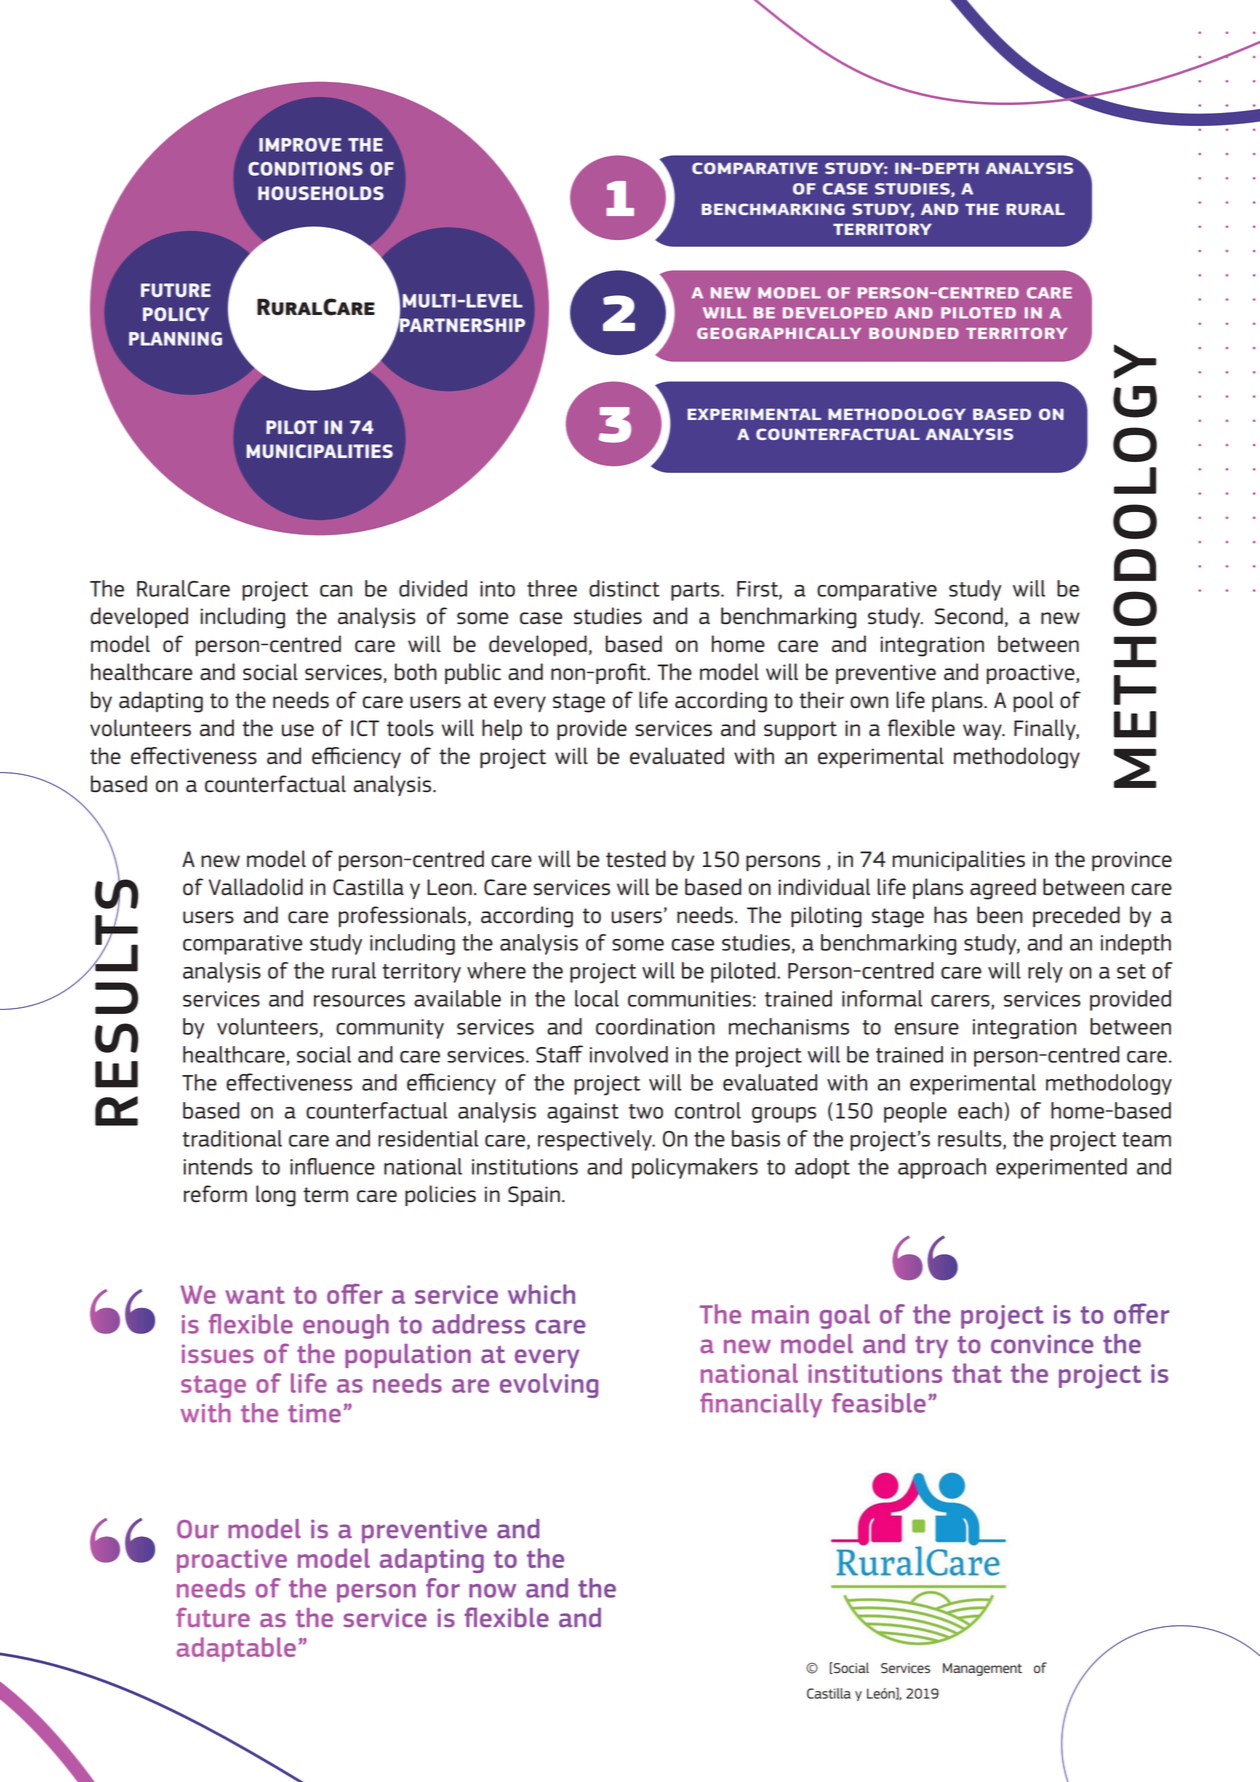  Describe the element at coordinates (914, 333) in the image. I see `BOUNDED` at that location.
